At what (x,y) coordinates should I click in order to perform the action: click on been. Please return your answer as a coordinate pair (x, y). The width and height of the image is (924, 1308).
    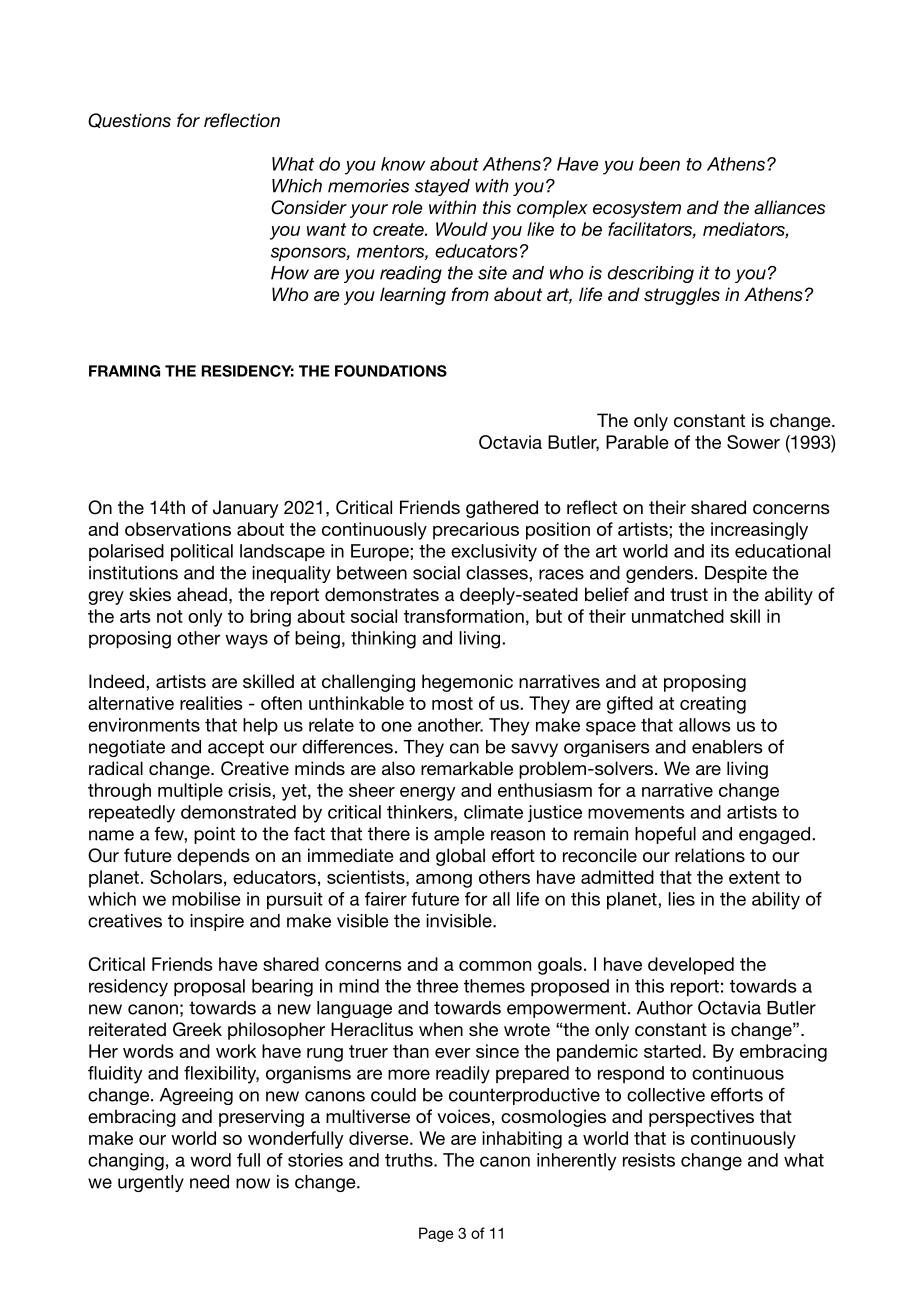
    Looking at the image, I should click on (659, 164).
